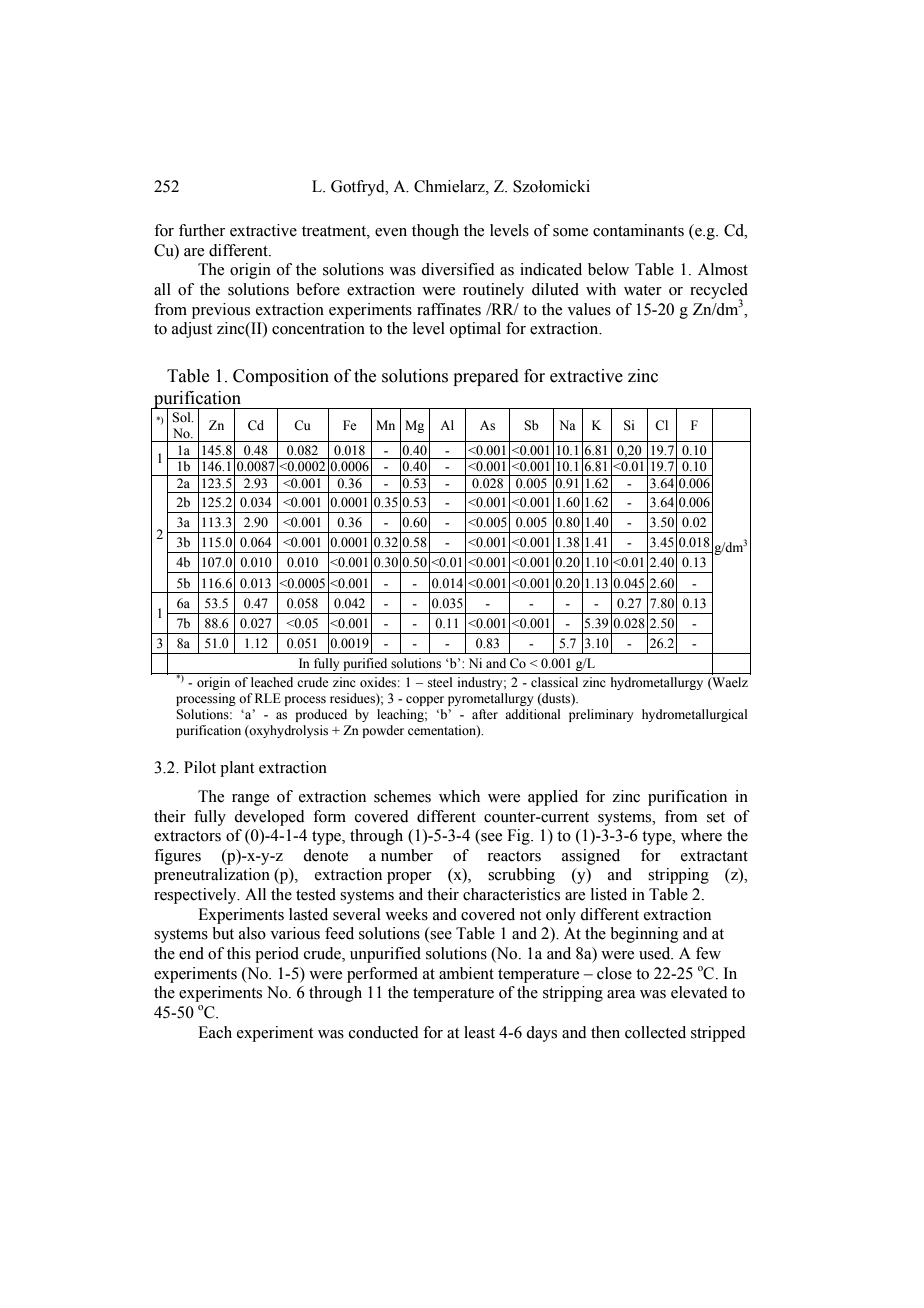 Image resolution: width=924 pixels, height=1308 pixels. Describe the element at coordinates (601, 715) in the page. I see `preliminary` at that location.
